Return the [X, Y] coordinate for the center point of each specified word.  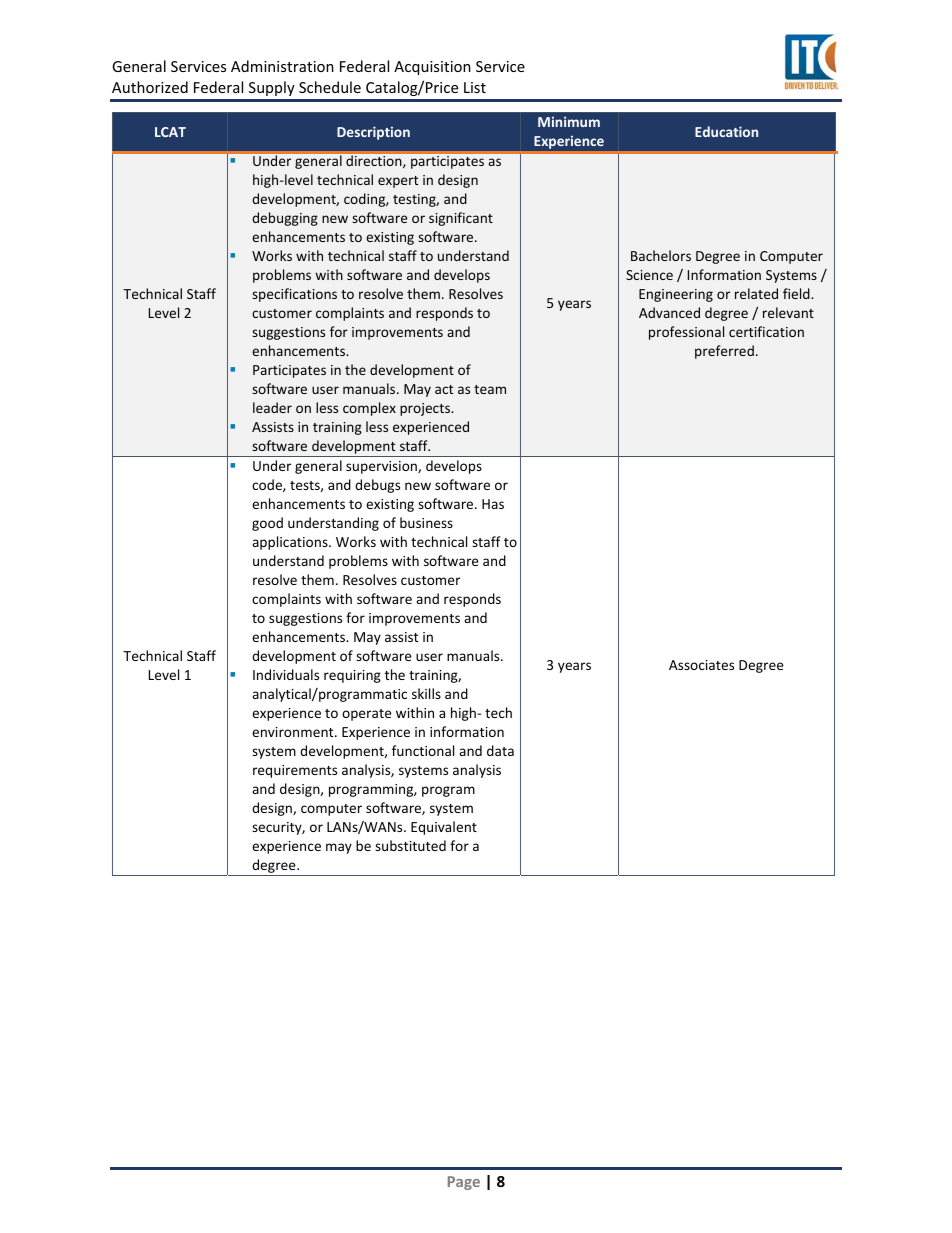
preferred [724, 352]
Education [726, 131]
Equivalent [444, 828]
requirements [295, 771]
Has [493, 504]
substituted [410, 845]
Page [464, 1183]
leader [272, 407]
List [475, 87]
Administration [282, 66]
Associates [701, 665]
